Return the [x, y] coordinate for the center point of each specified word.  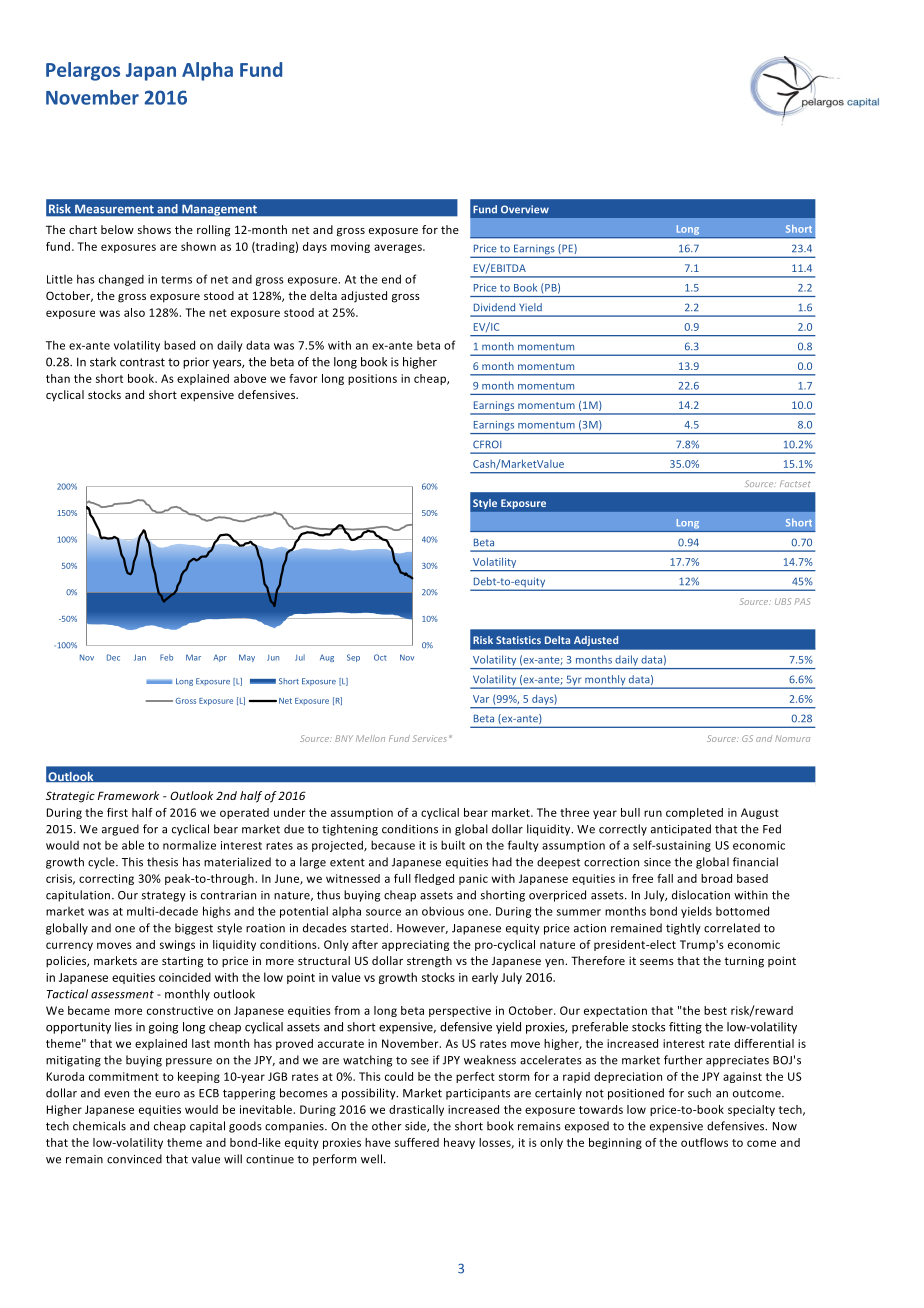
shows [154, 229]
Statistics [518, 640]
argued [120, 830]
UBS [783, 601]
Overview [525, 209]
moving [350, 247]
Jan [140, 657]
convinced [134, 1159]
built [453, 845]
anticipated [681, 830]
